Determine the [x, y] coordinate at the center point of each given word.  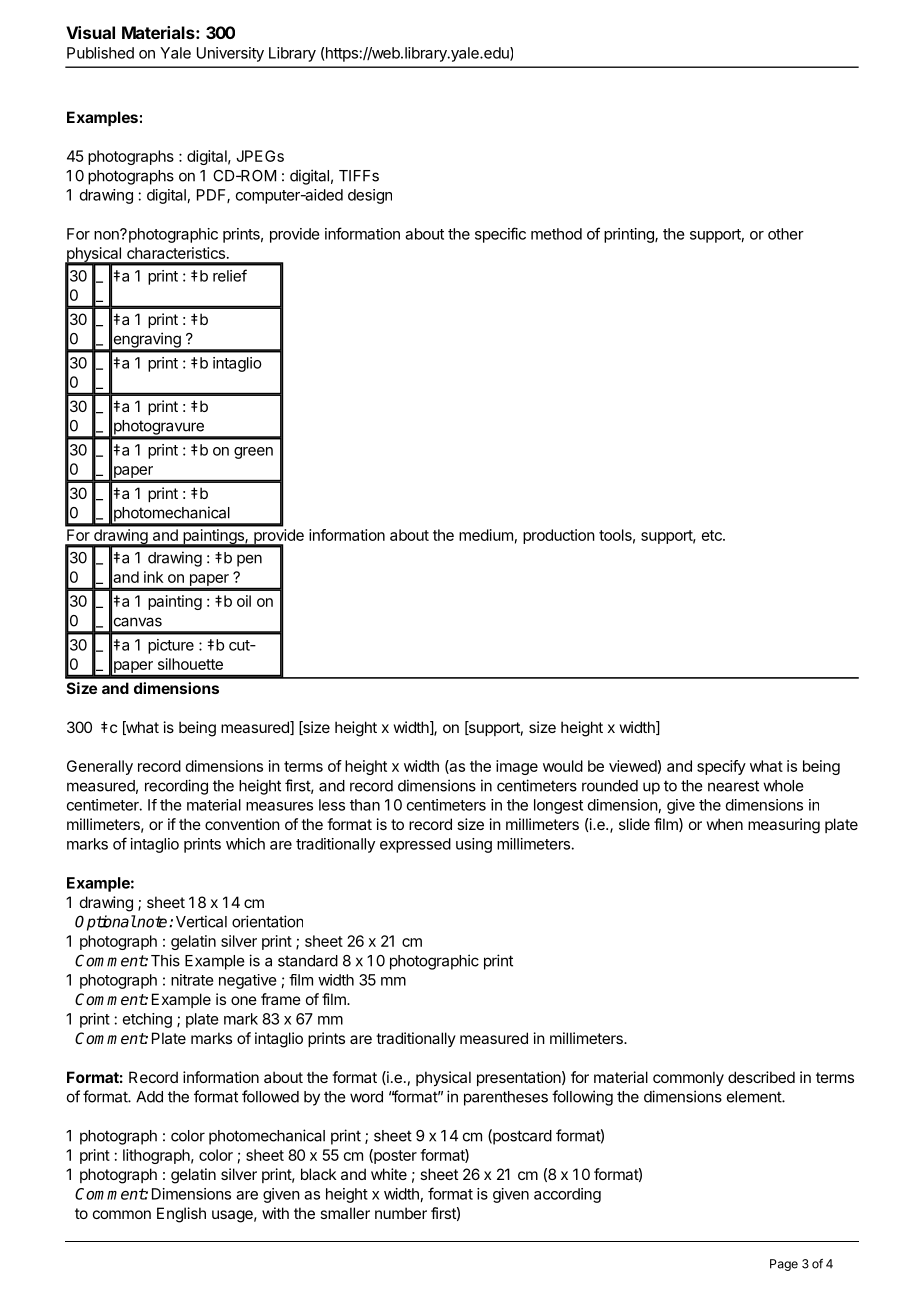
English [181, 1215]
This [165, 960]
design [370, 196]
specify [721, 767]
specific [500, 235]
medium [486, 535]
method [556, 234]
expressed [415, 845]
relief [230, 275]
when [724, 824]
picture [171, 646]
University [230, 54]
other [786, 234]
